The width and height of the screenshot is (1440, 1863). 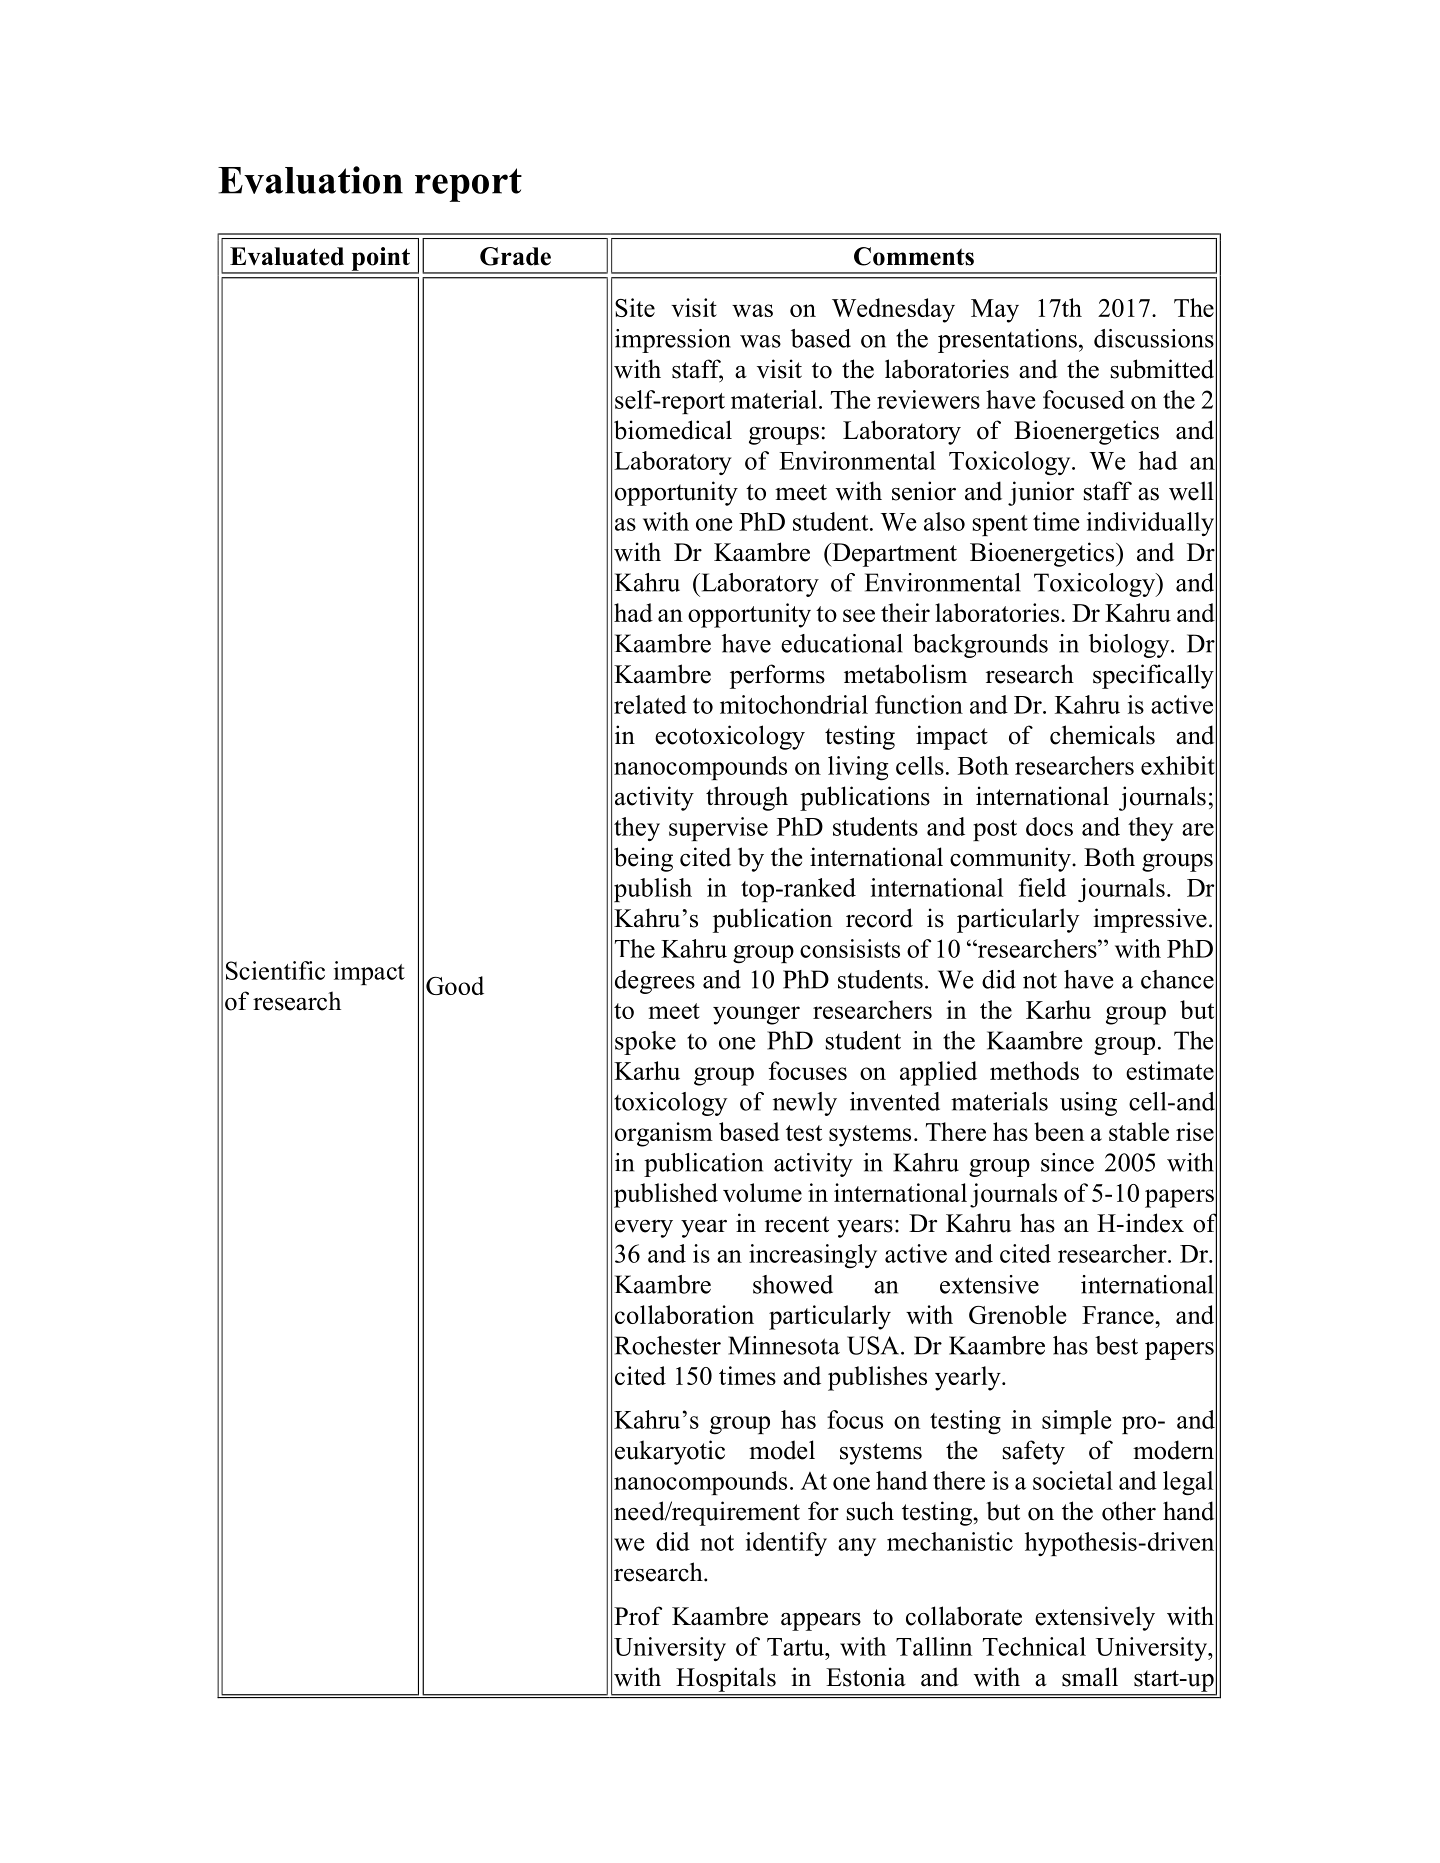 I want to click on impressive, so click(x=1150, y=920).
